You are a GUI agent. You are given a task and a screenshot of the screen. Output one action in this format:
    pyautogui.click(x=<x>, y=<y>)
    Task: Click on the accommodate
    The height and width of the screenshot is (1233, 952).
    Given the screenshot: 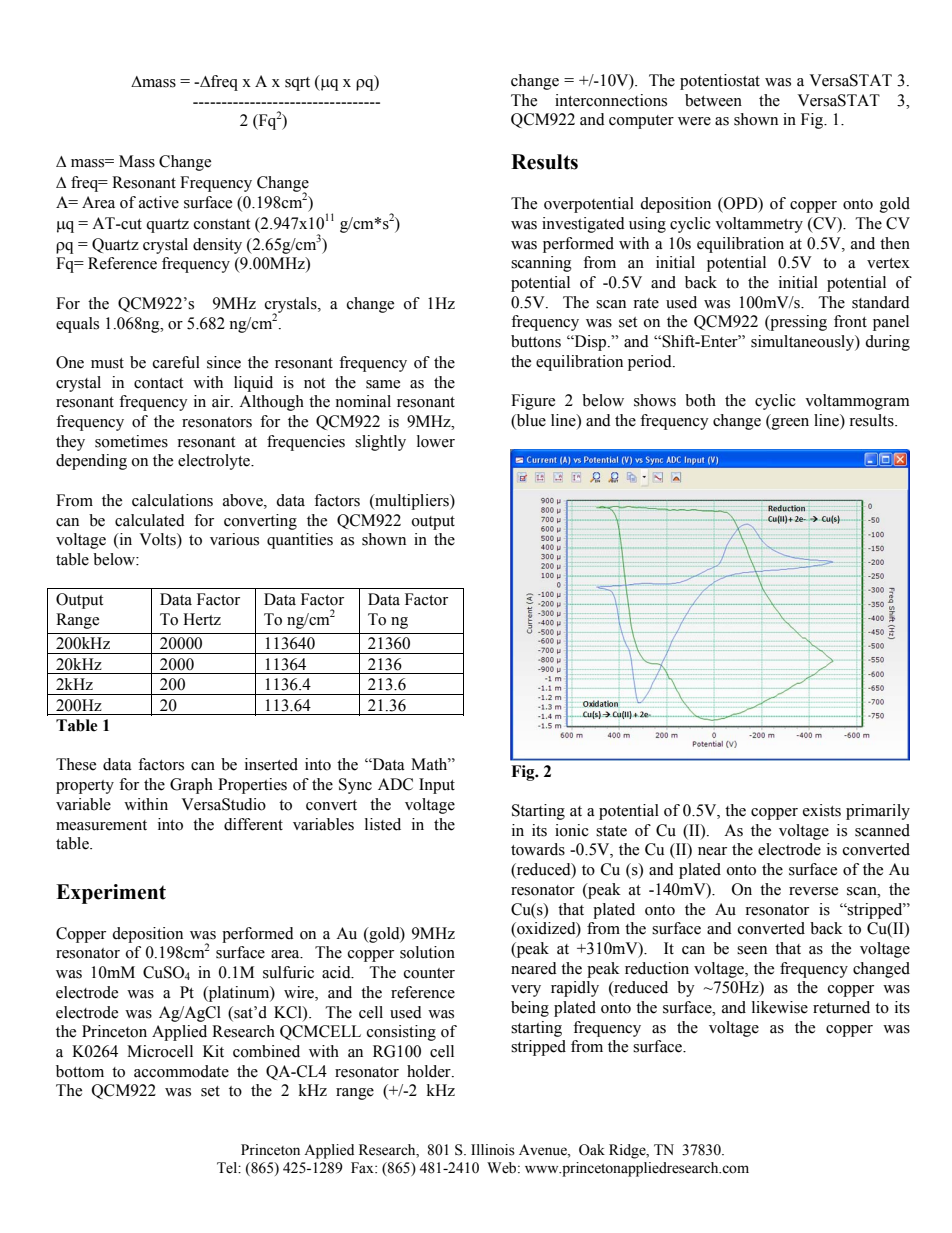 What is the action you would take?
    pyautogui.click(x=181, y=1071)
